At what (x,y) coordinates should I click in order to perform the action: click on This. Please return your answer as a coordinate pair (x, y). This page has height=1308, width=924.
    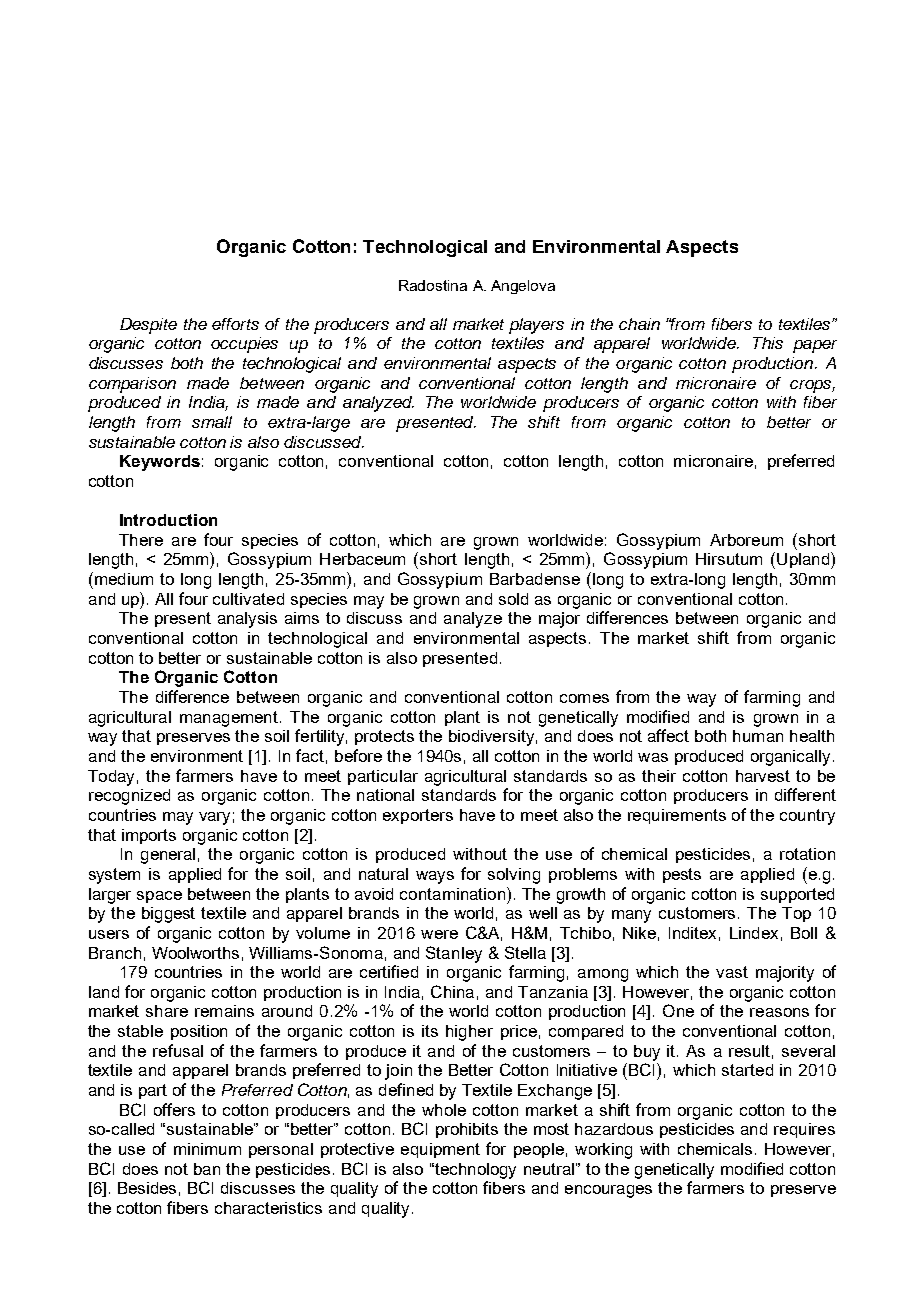
    Looking at the image, I should click on (768, 343).
